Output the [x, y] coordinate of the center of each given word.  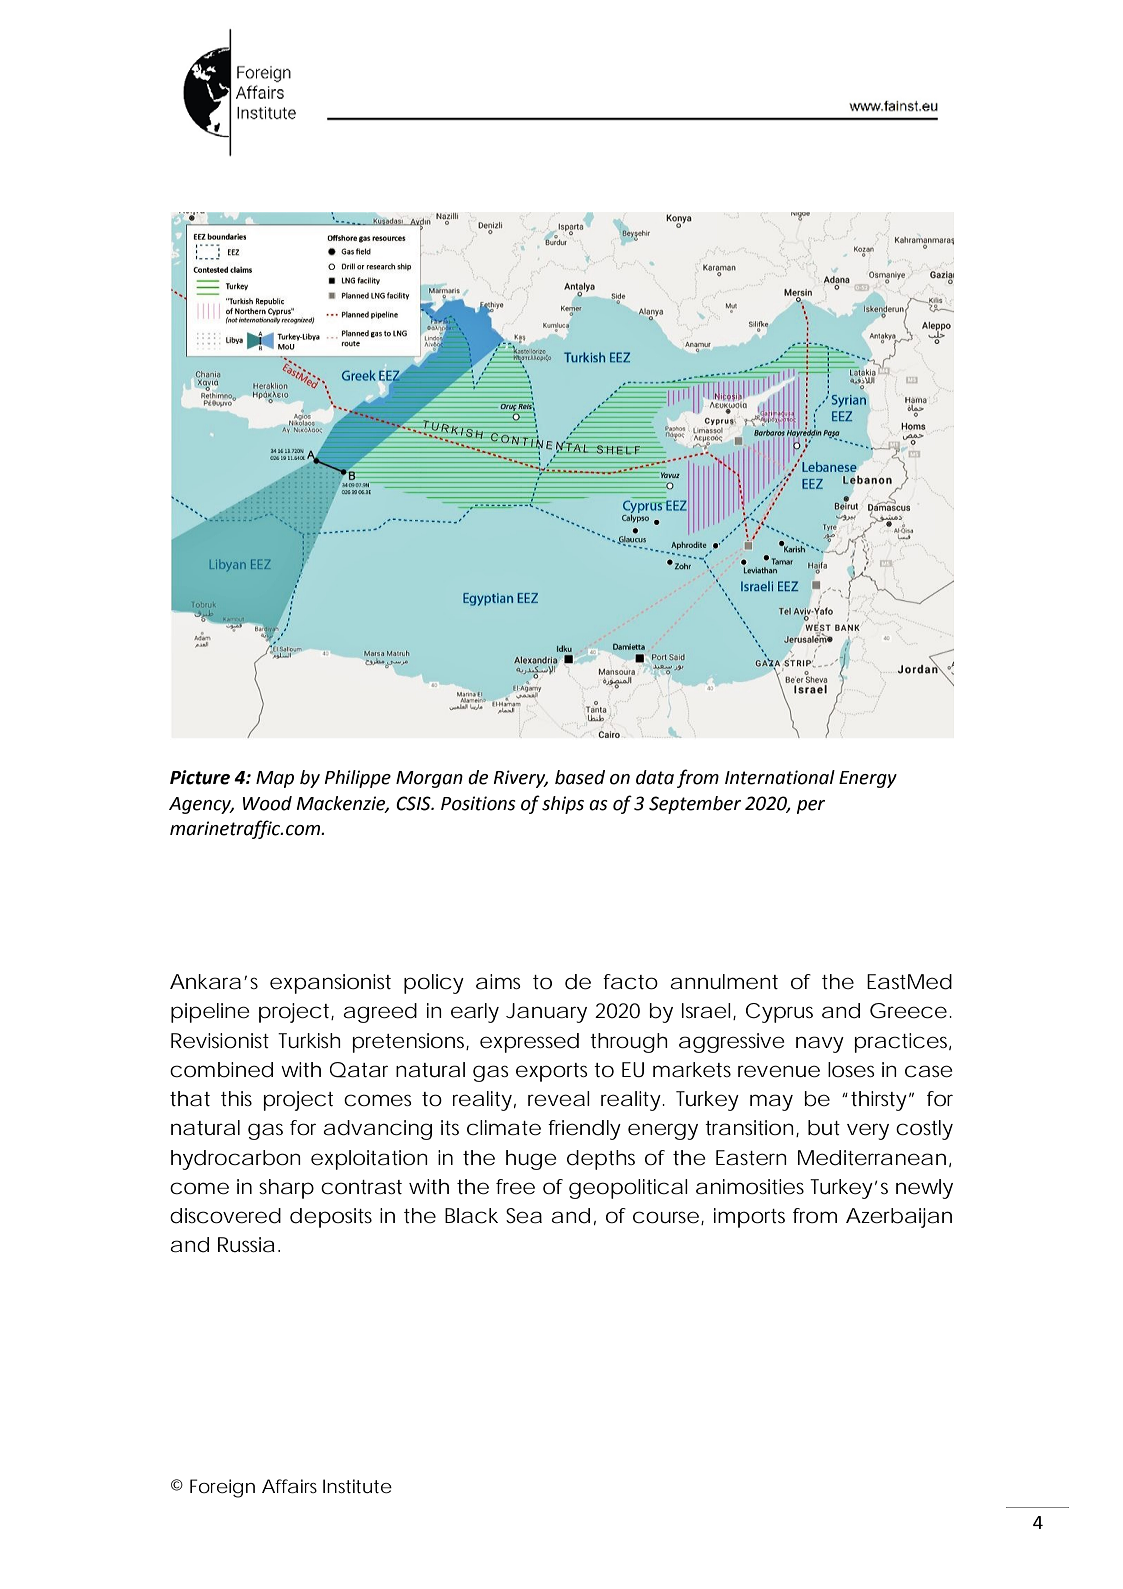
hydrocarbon [236, 1160]
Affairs [289, 1486]
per [811, 807]
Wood [267, 803]
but [824, 1128]
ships [563, 805]
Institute [357, 1486]
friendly [584, 1130]
